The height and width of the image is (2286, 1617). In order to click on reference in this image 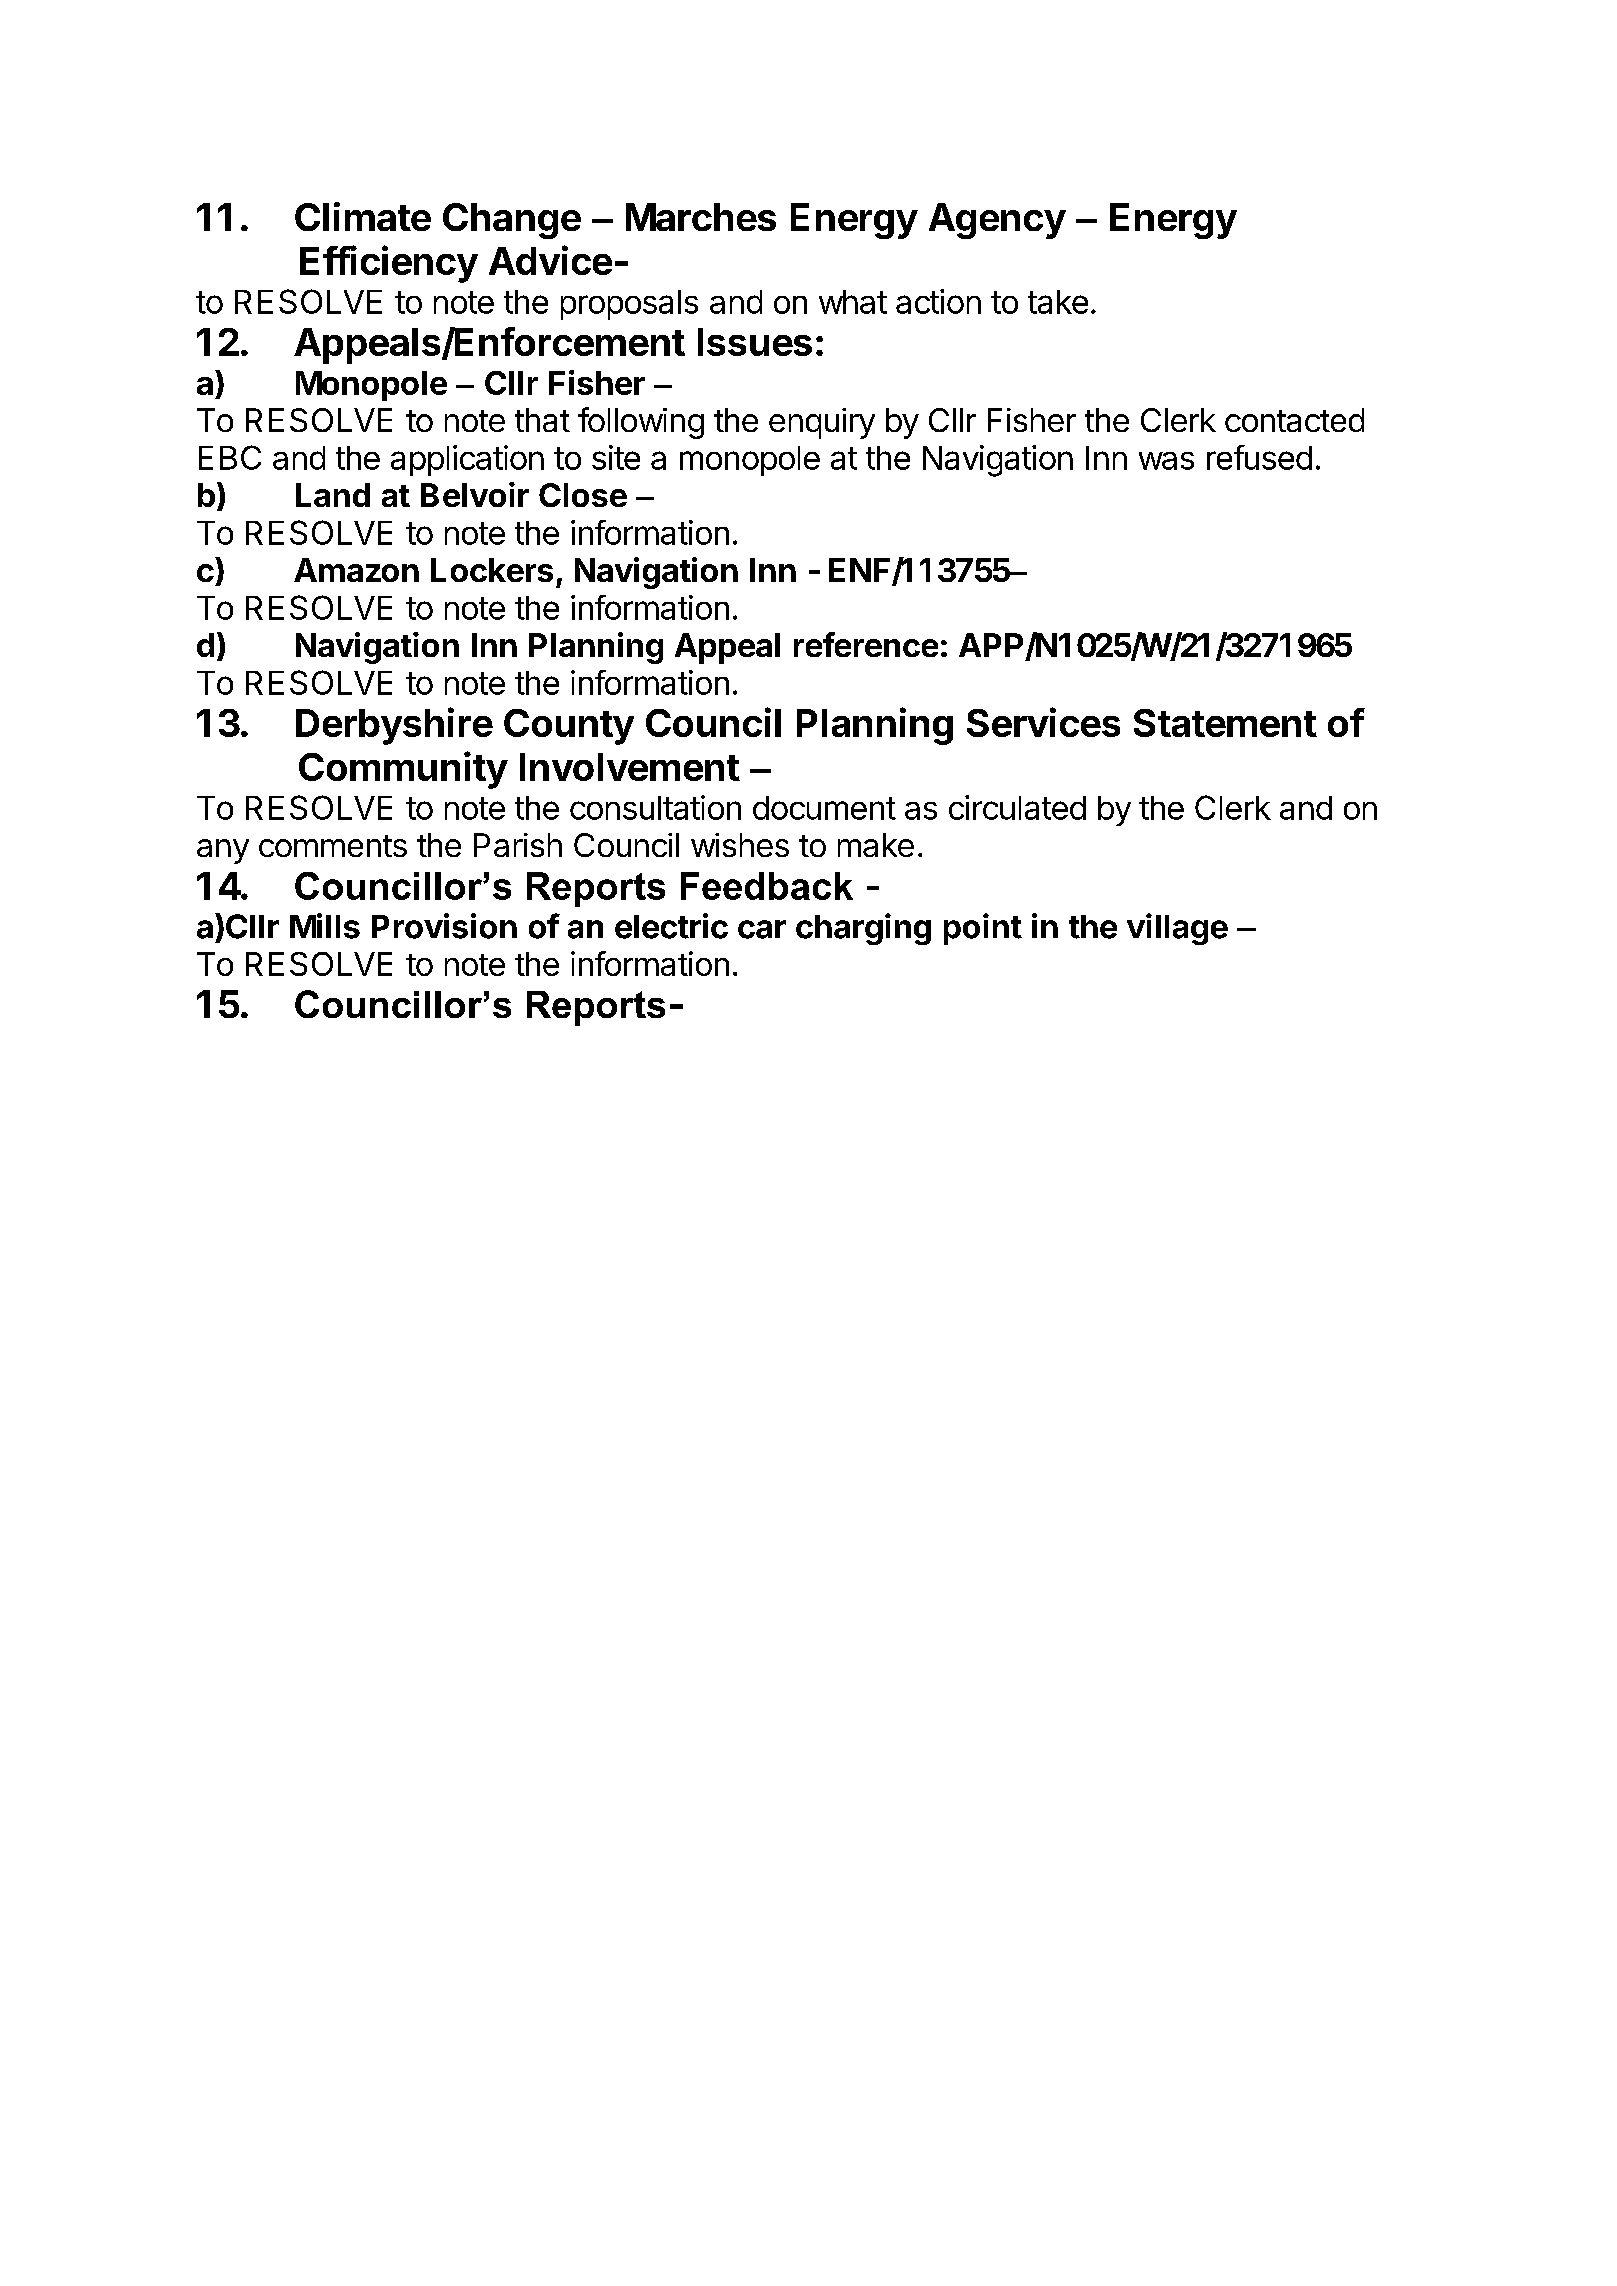, I will do `click(866, 644)`.
